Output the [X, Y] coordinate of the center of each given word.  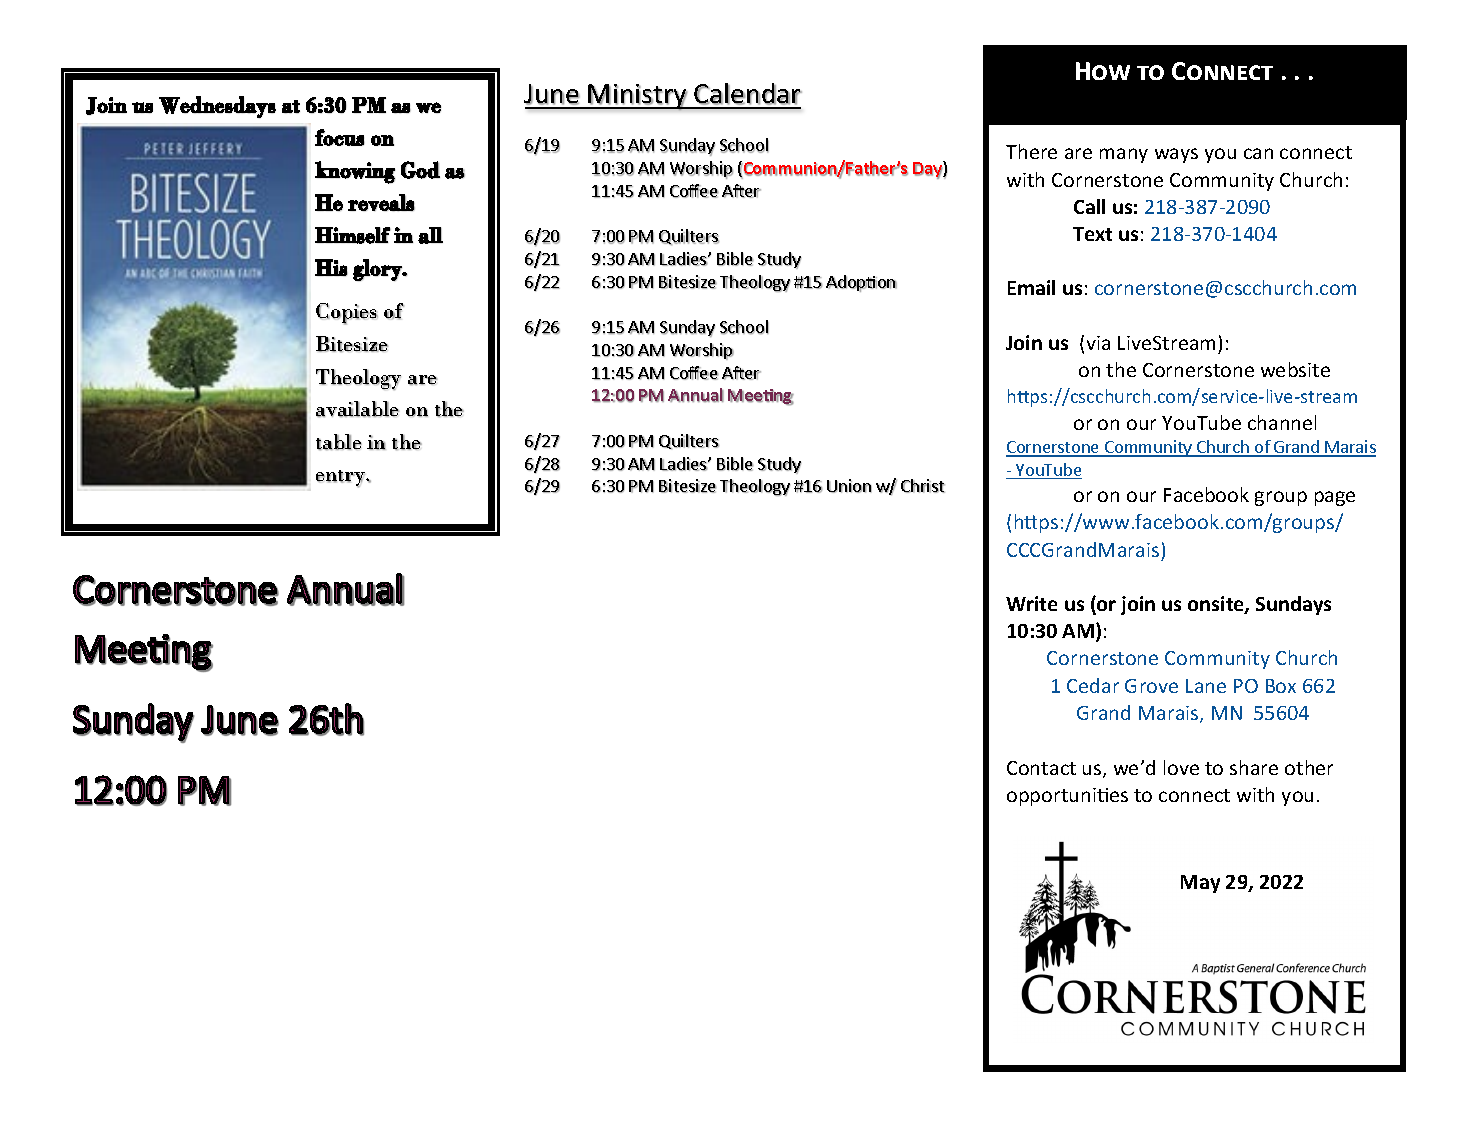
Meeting [761, 397]
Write [1031, 603]
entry [342, 479]
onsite [1217, 605]
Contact [1041, 768]
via [1098, 343]
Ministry [638, 97]
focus [340, 137]
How [1103, 71]
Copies [347, 314]
